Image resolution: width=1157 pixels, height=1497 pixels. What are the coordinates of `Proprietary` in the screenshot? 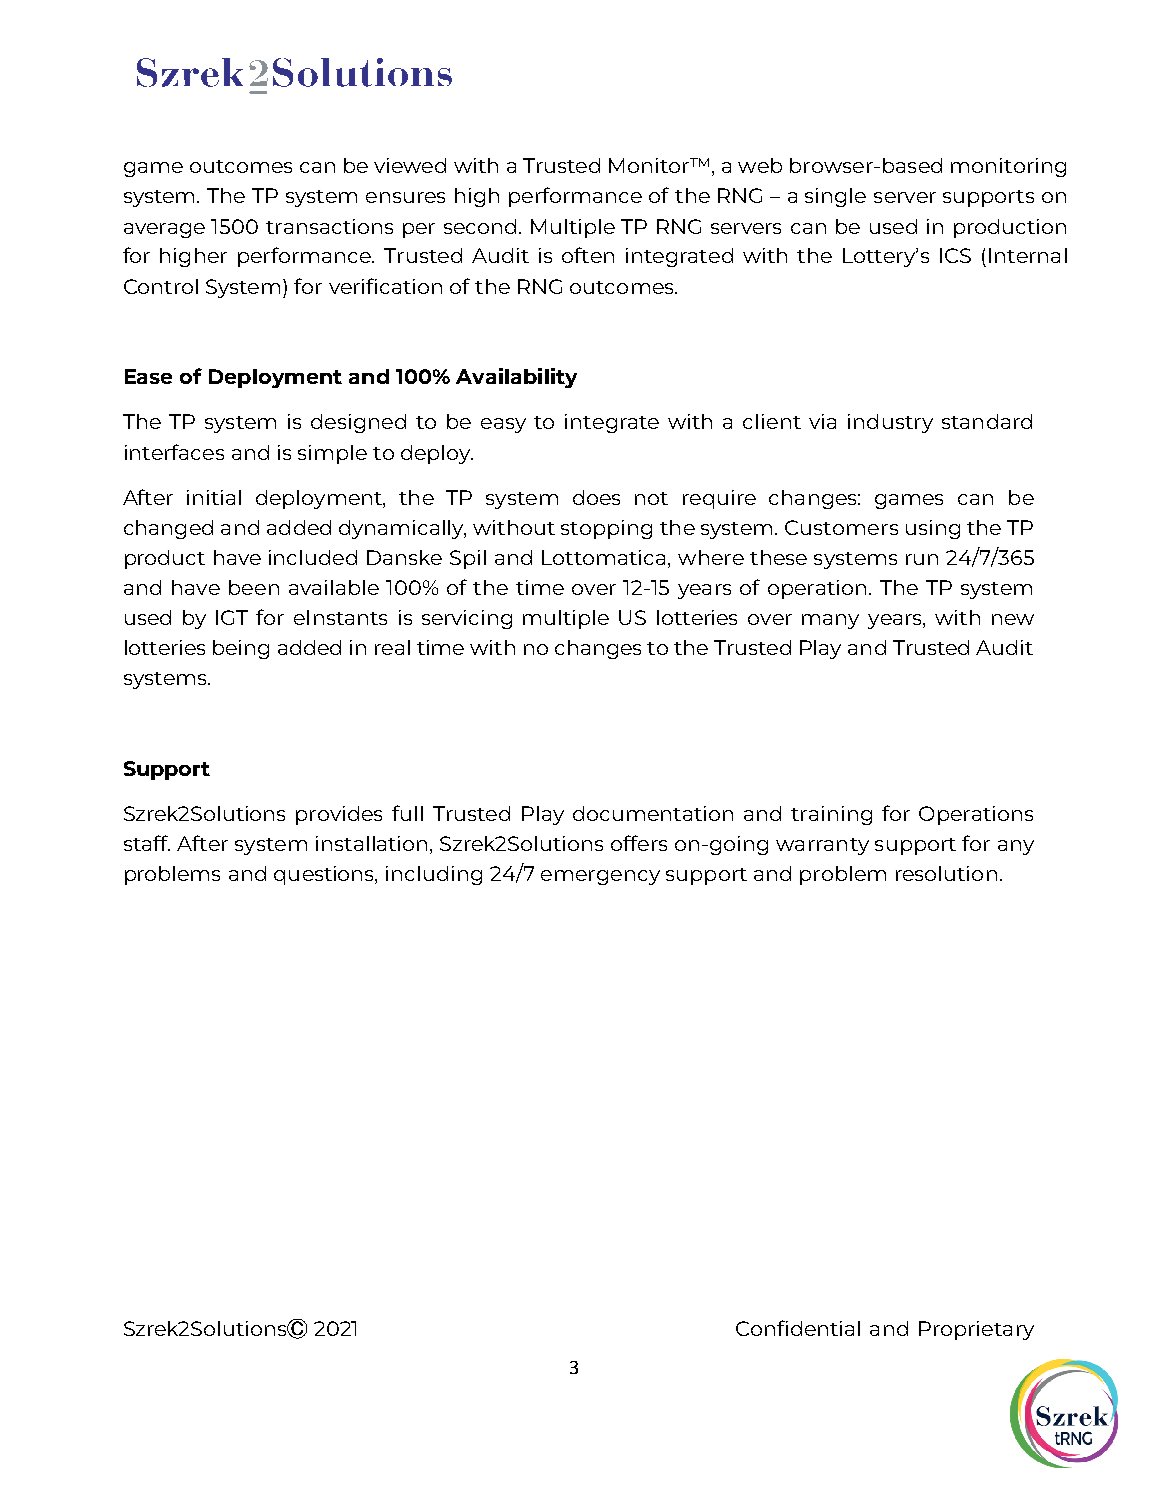 It's located at (976, 1330).
